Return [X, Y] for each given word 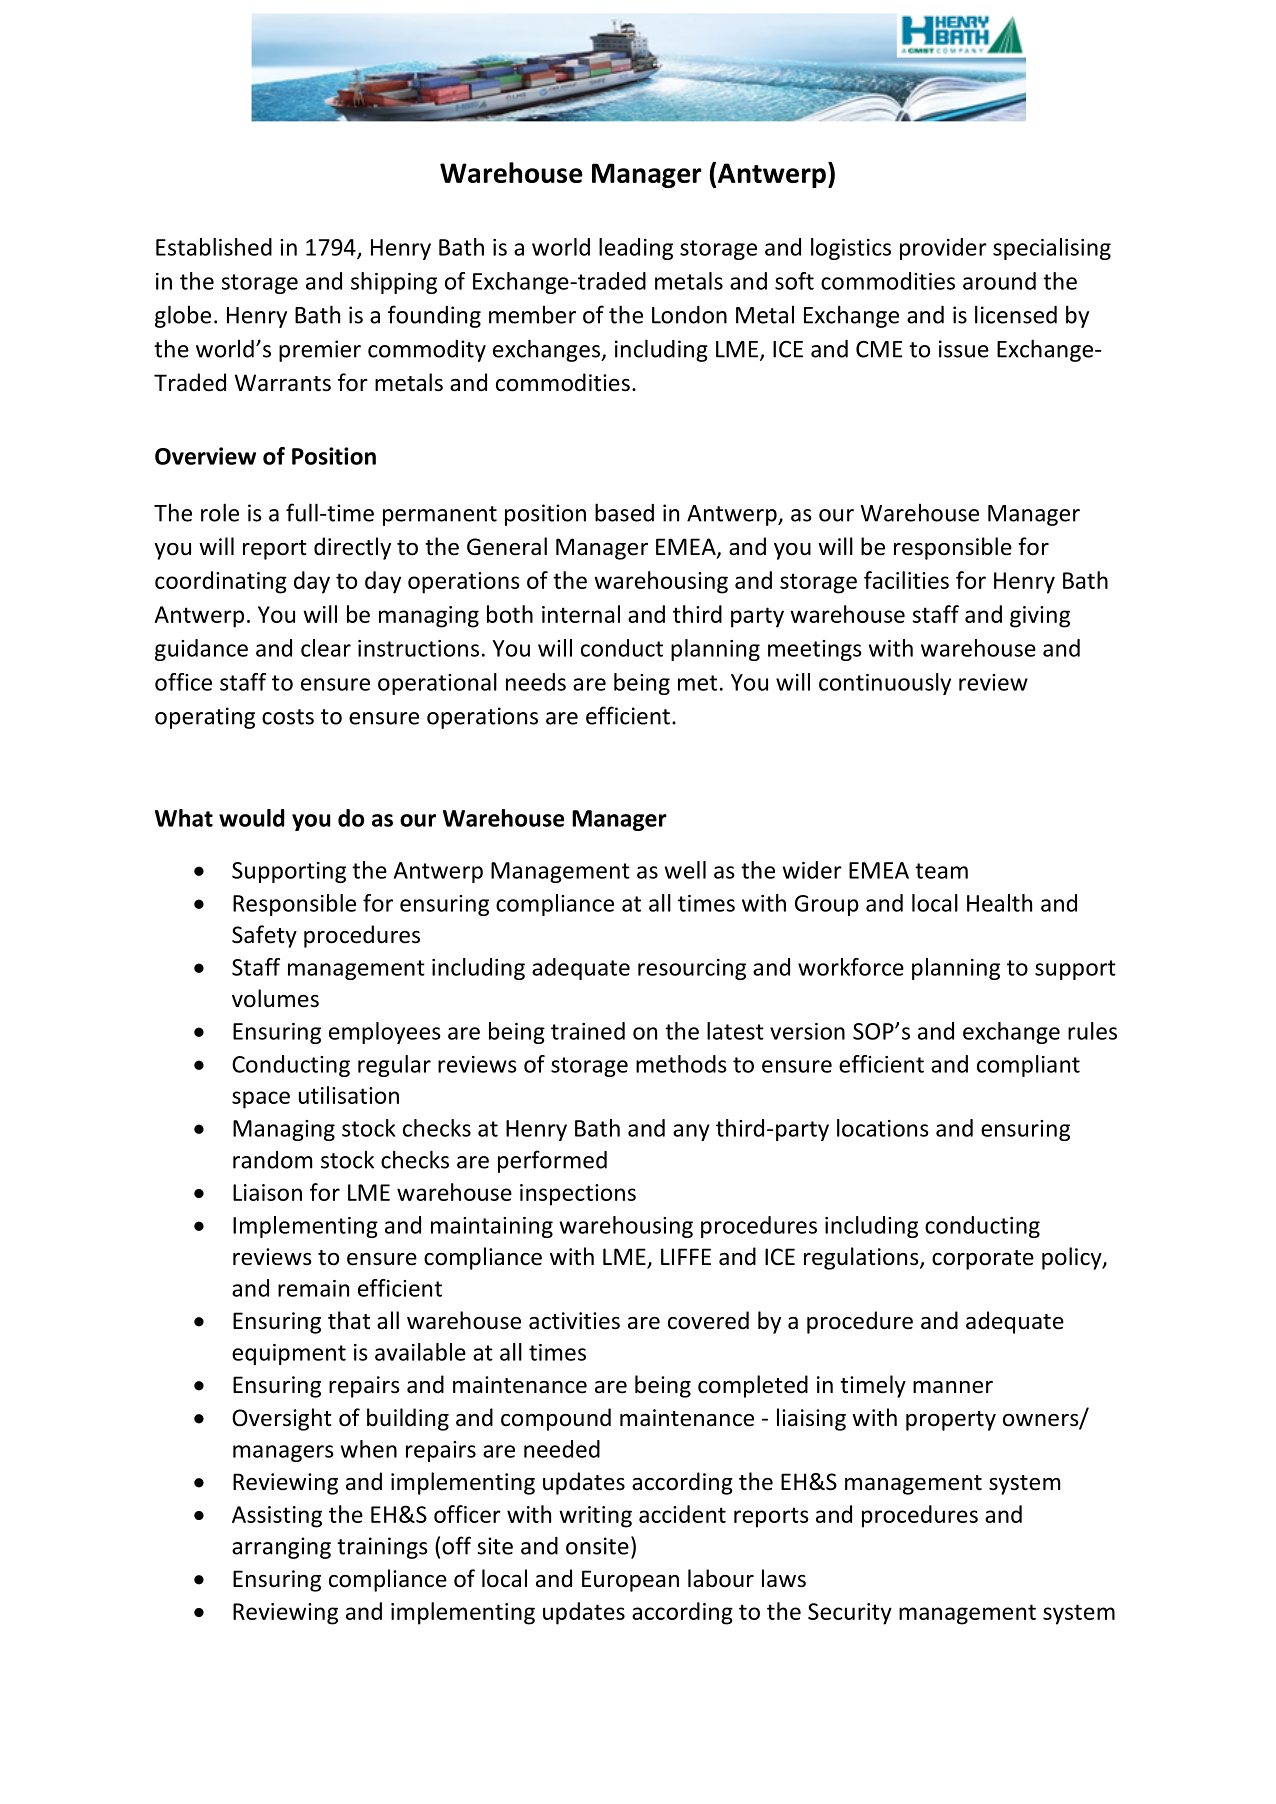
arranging [281, 1548]
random [272, 1160]
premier [320, 351]
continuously [885, 684]
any [691, 1132]
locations [883, 1128]
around [999, 281]
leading [636, 249]
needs [536, 682]
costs [288, 717]
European [630, 1581]
